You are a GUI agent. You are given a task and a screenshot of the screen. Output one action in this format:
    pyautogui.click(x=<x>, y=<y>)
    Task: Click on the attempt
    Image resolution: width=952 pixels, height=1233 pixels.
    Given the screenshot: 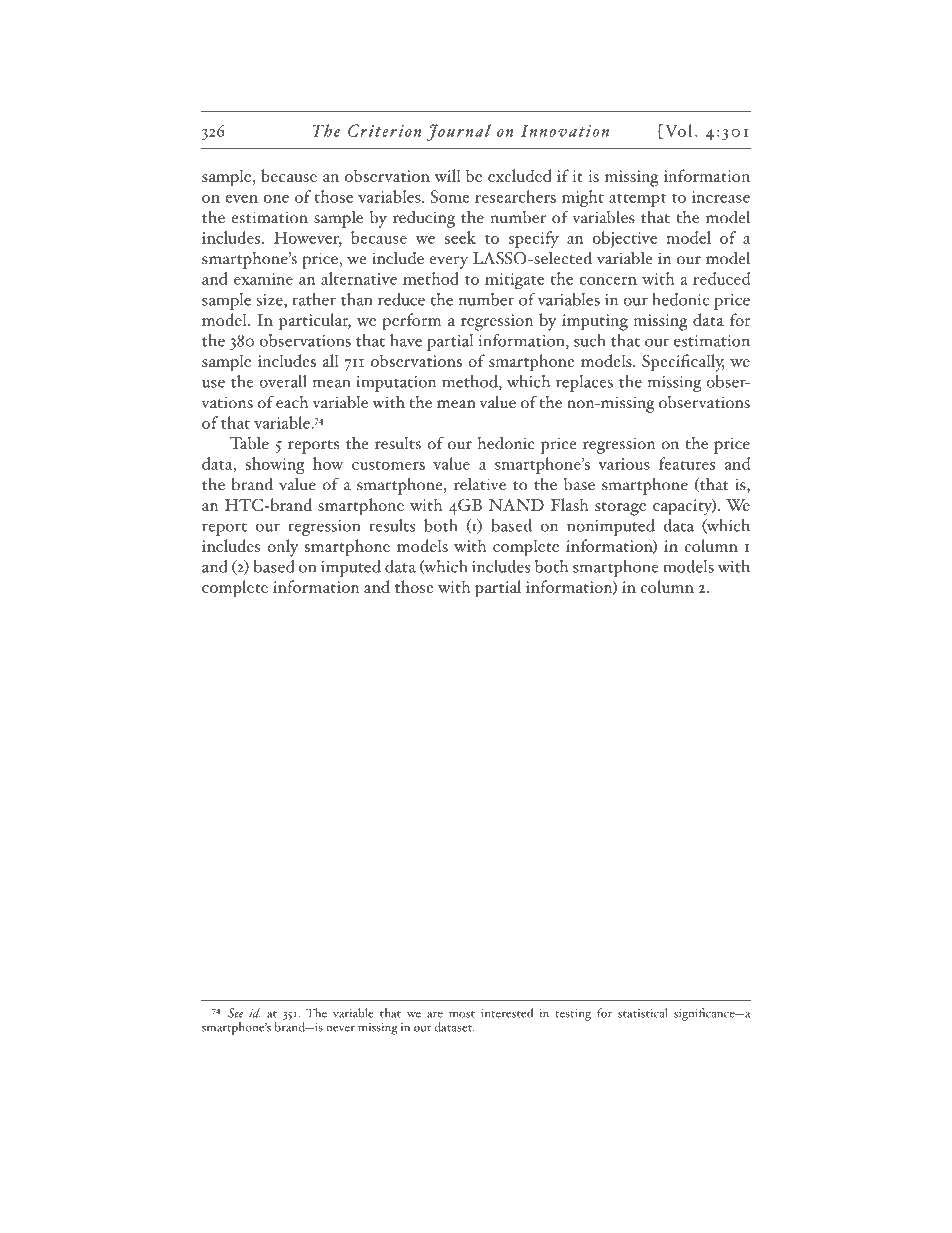 What is the action you would take?
    pyautogui.click(x=637, y=200)
